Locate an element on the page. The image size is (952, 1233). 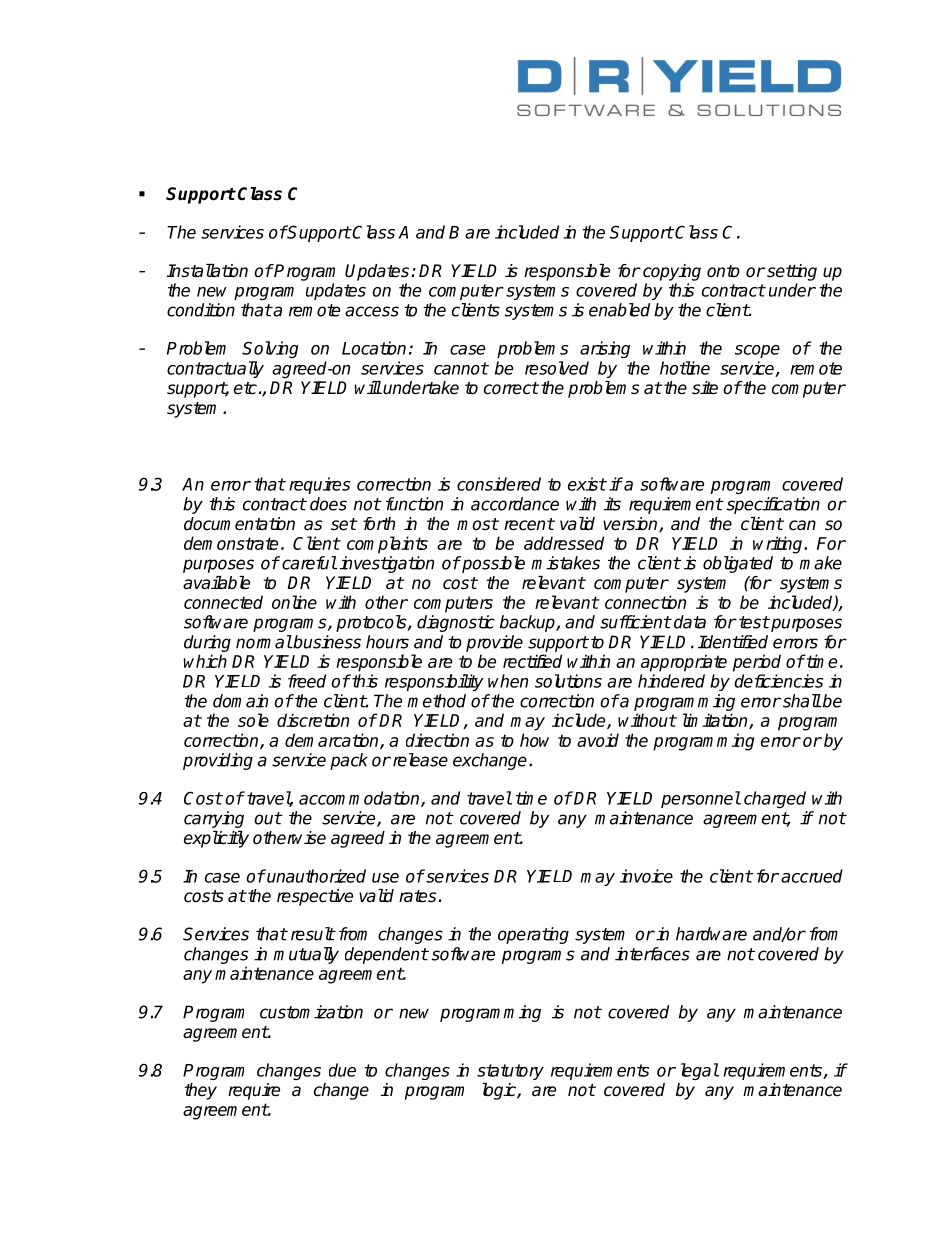
statutory is located at coordinates (510, 1072).
